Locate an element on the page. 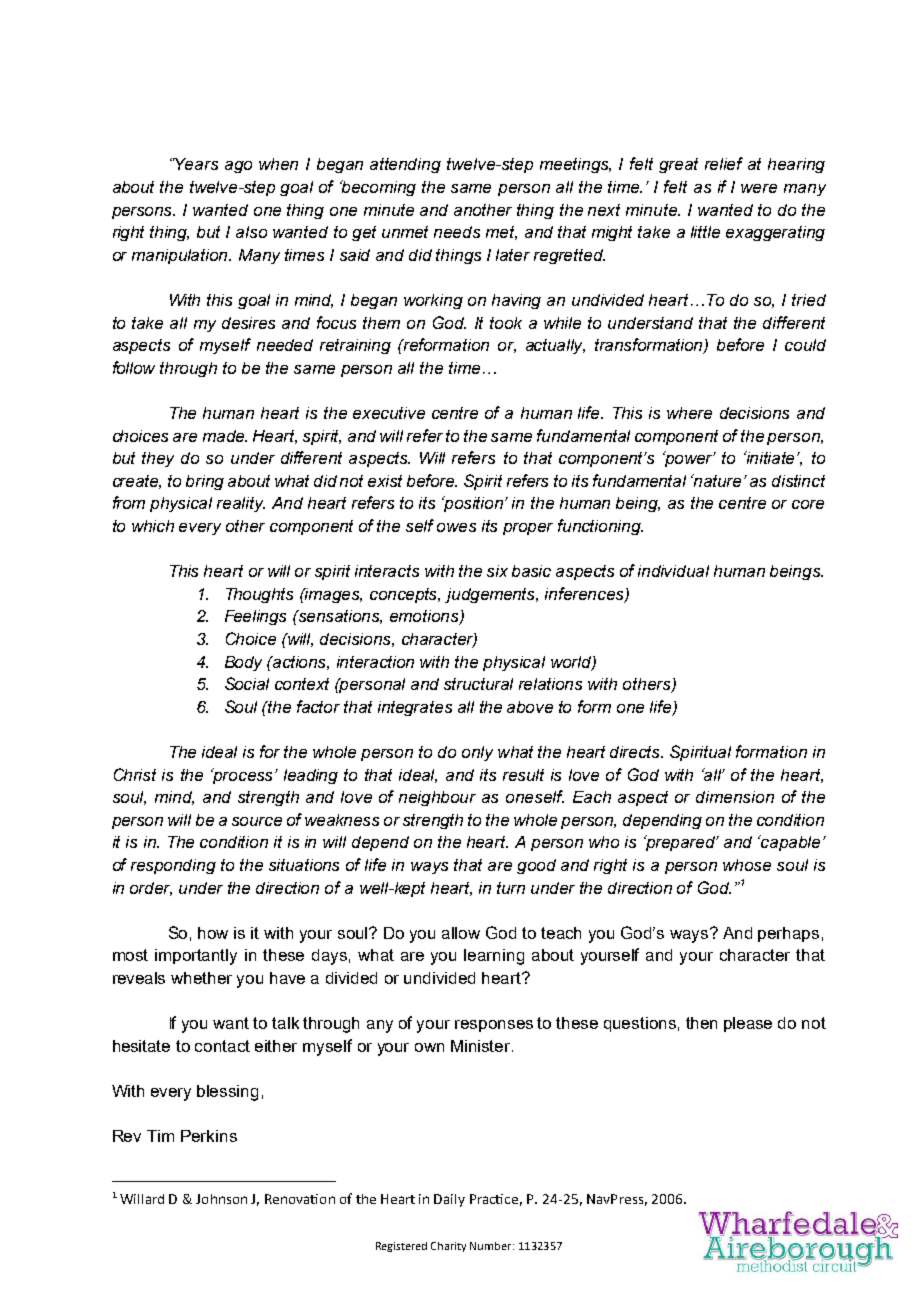 This image has height=1308, width=924. Johnson is located at coordinates (221, 1199).
